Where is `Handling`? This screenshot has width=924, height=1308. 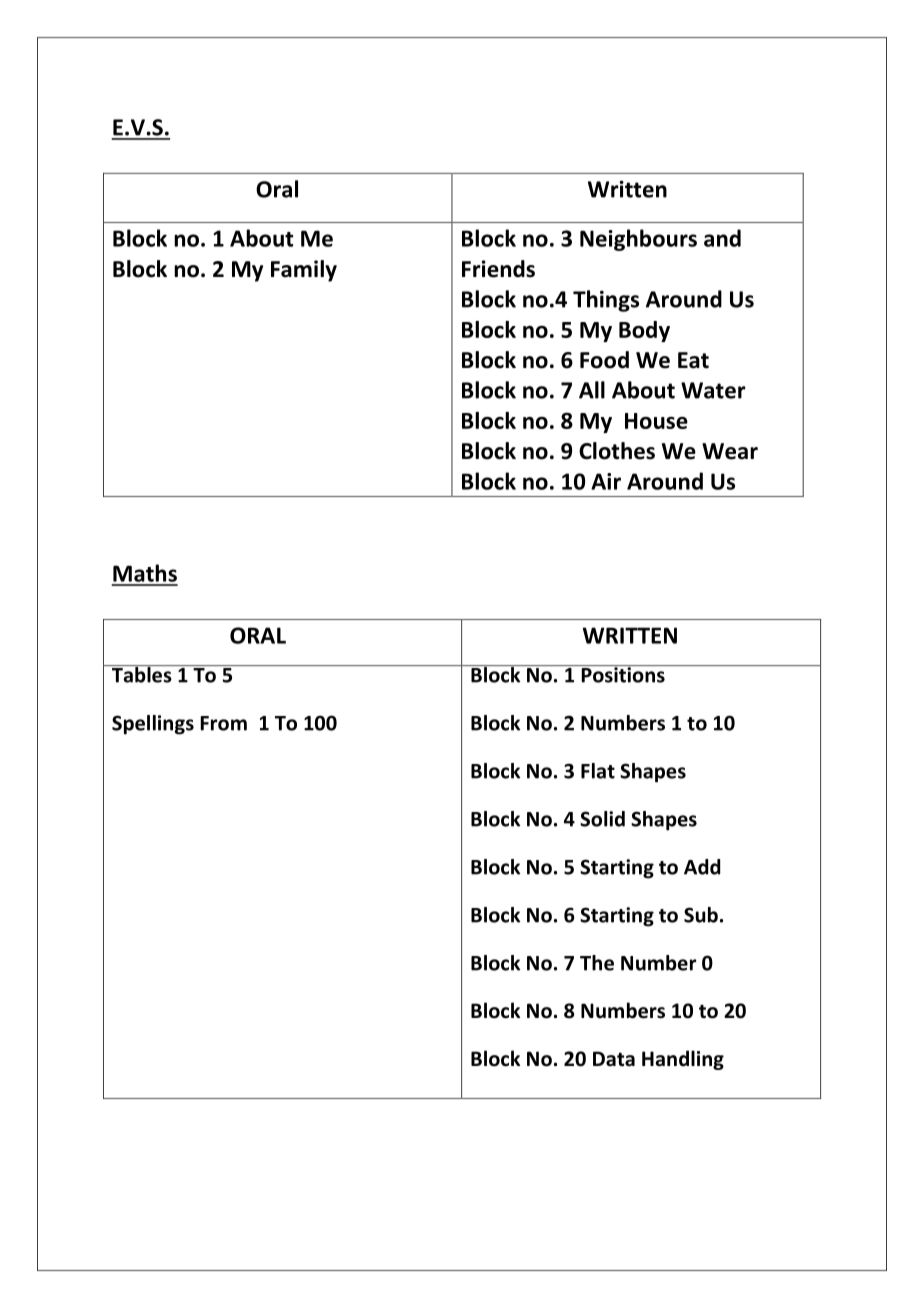 Handling is located at coordinates (683, 1060).
